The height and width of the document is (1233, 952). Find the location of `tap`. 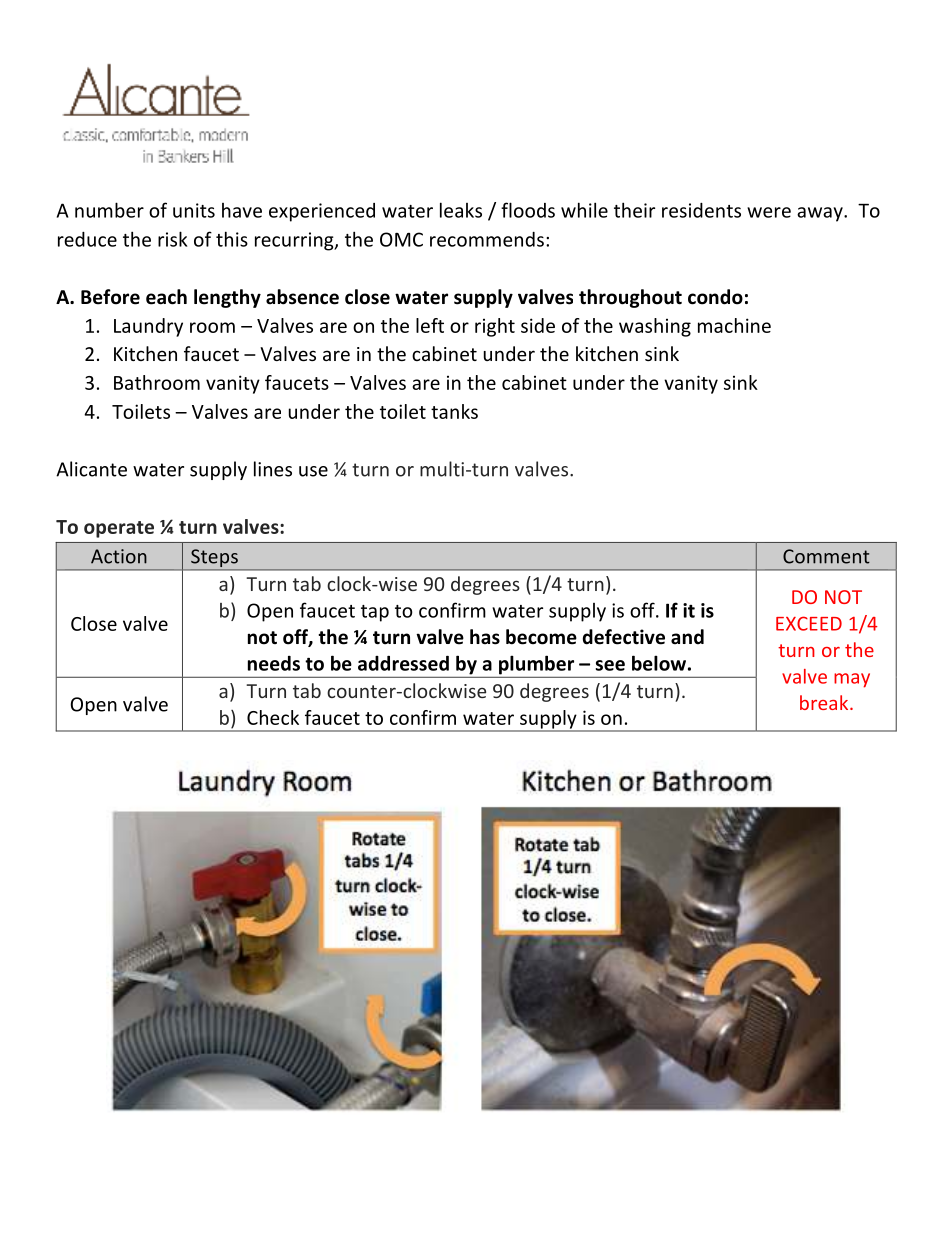

tap is located at coordinates (375, 613).
